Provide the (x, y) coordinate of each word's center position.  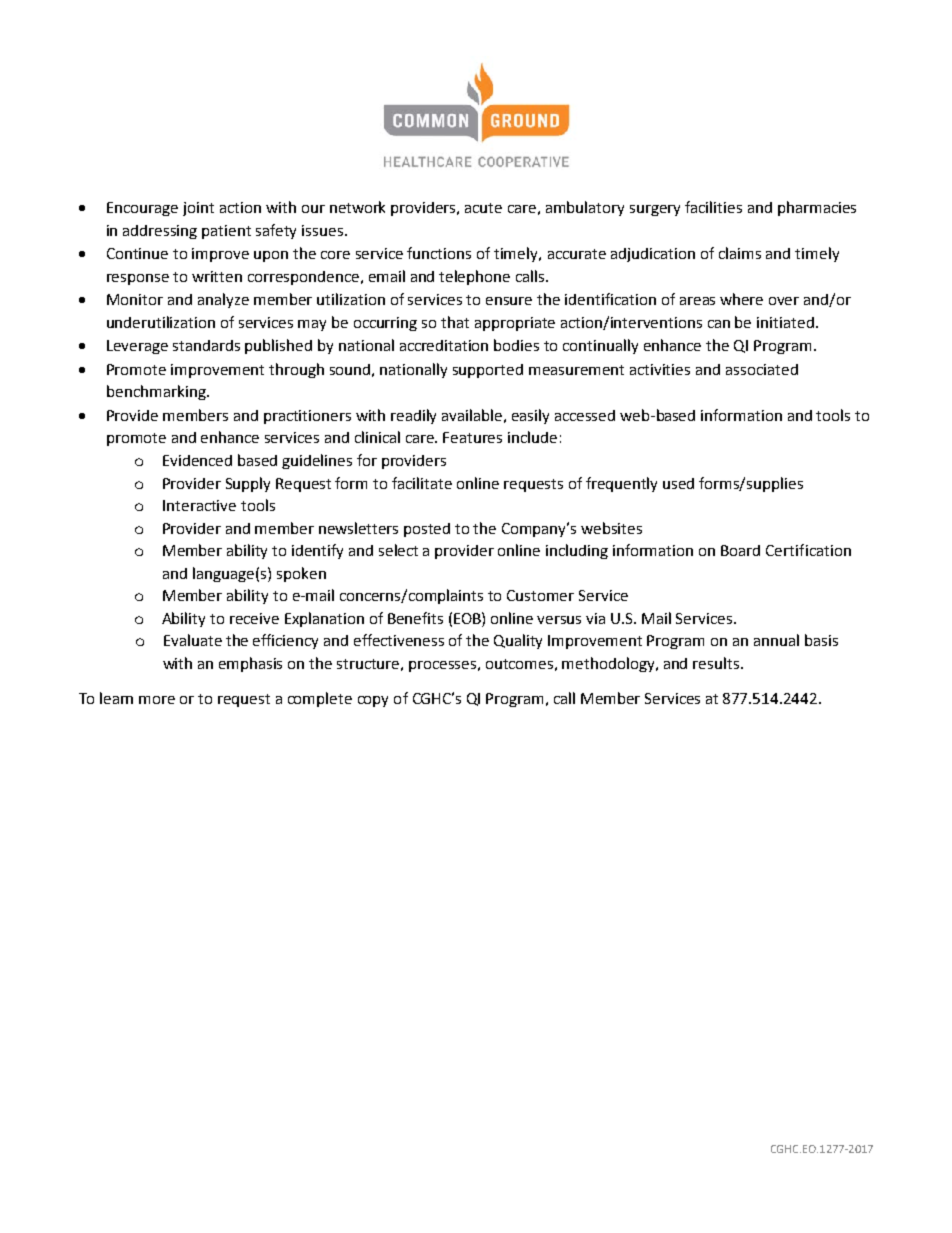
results (717, 663)
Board (740, 550)
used (678, 483)
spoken (301, 574)
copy (373, 701)
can (719, 324)
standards (206, 345)
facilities (713, 207)
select (398, 550)
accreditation (444, 345)
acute (483, 208)
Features (472, 437)
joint (198, 209)
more (157, 700)
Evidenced (197, 460)
